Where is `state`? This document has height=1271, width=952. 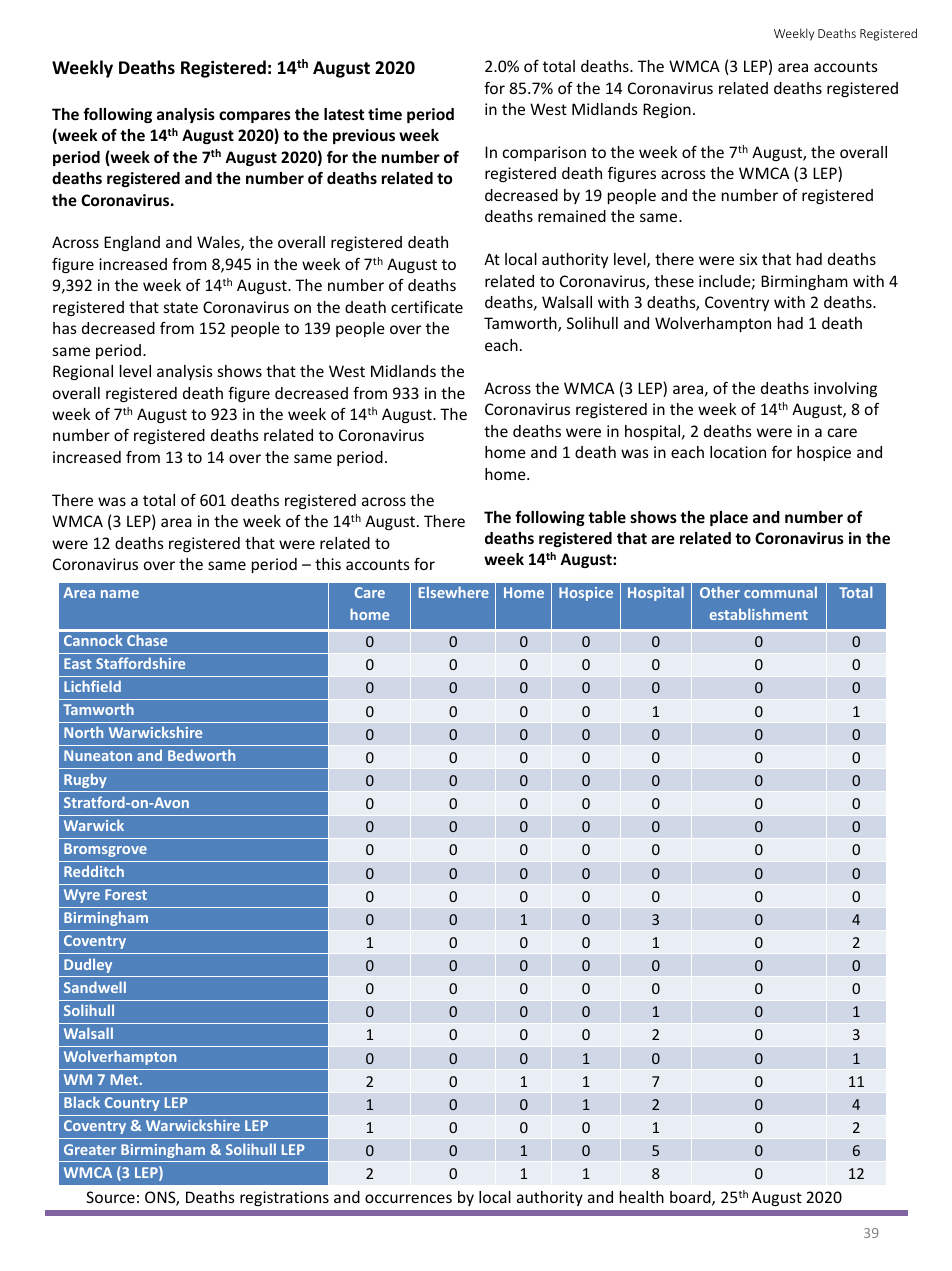
state is located at coordinates (181, 307).
